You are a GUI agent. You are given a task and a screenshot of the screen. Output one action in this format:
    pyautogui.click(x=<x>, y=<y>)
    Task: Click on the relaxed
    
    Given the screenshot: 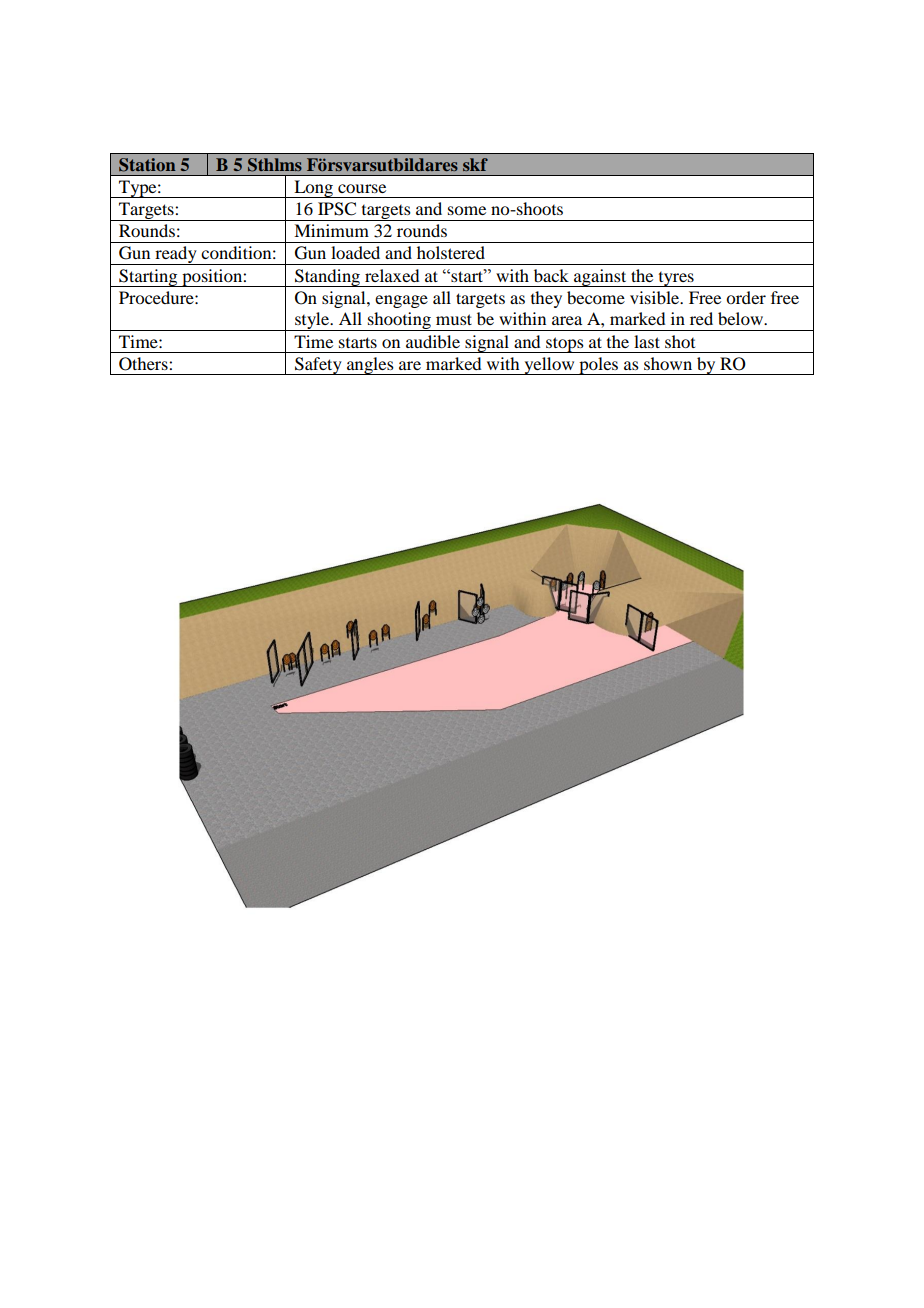 What is the action you would take?
    pyautogui.click(x=392, y=275)
